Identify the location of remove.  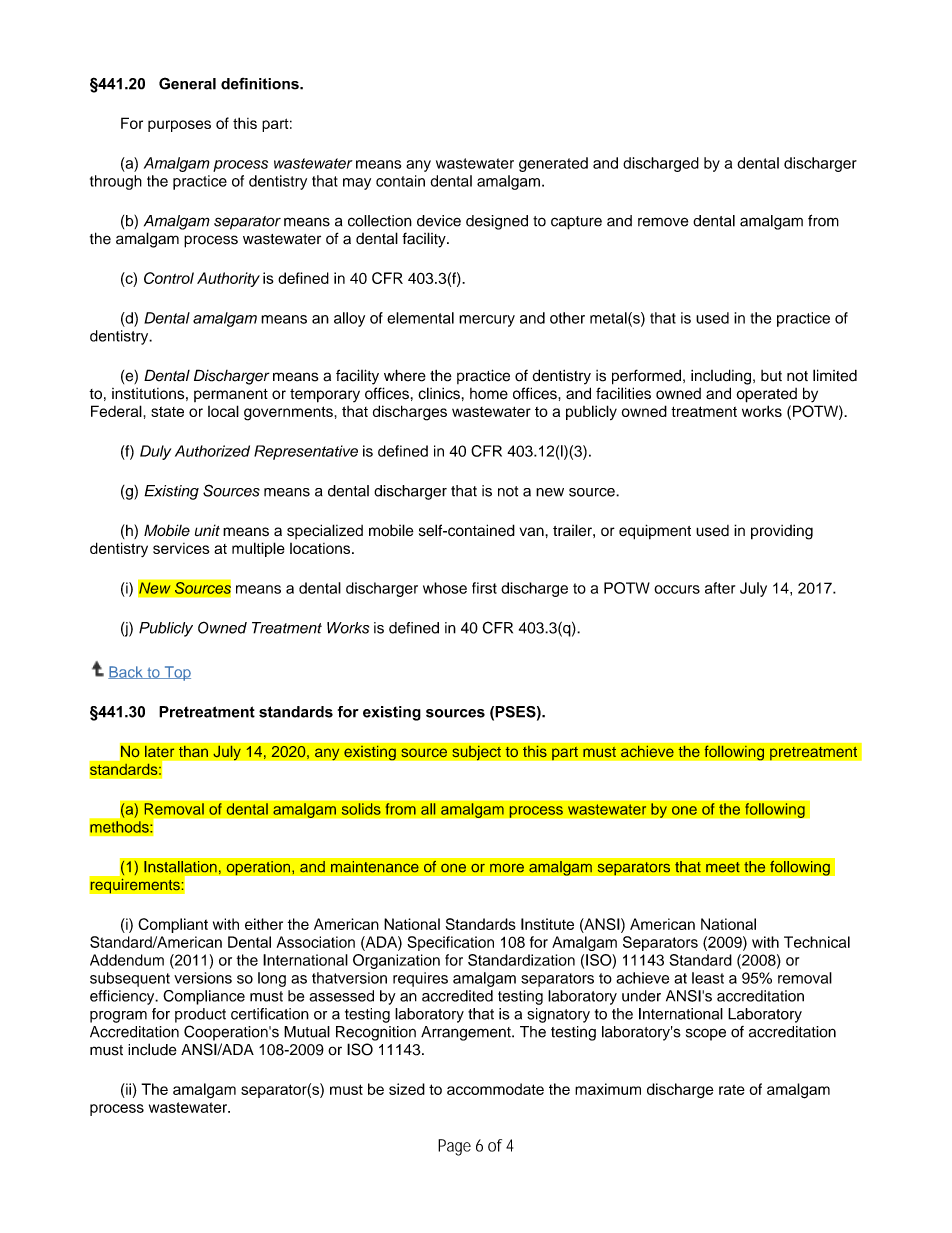
(663, 222).
